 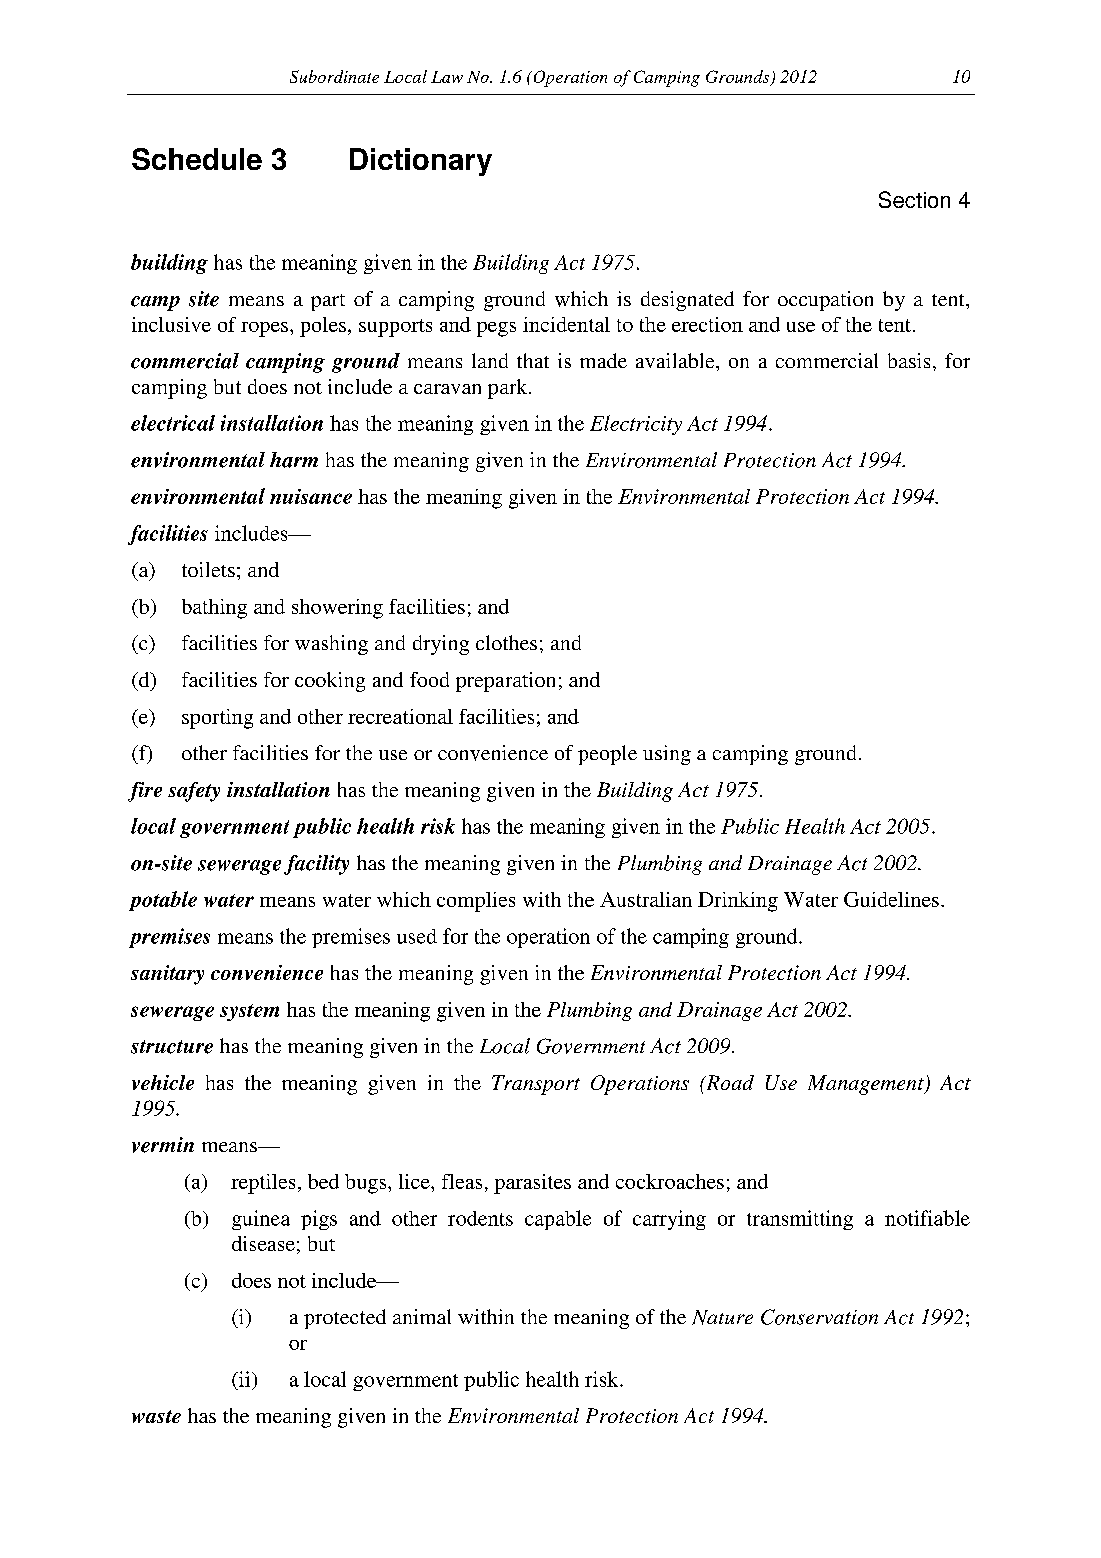 I want to click on Management, so click(x=867, y=1085).
